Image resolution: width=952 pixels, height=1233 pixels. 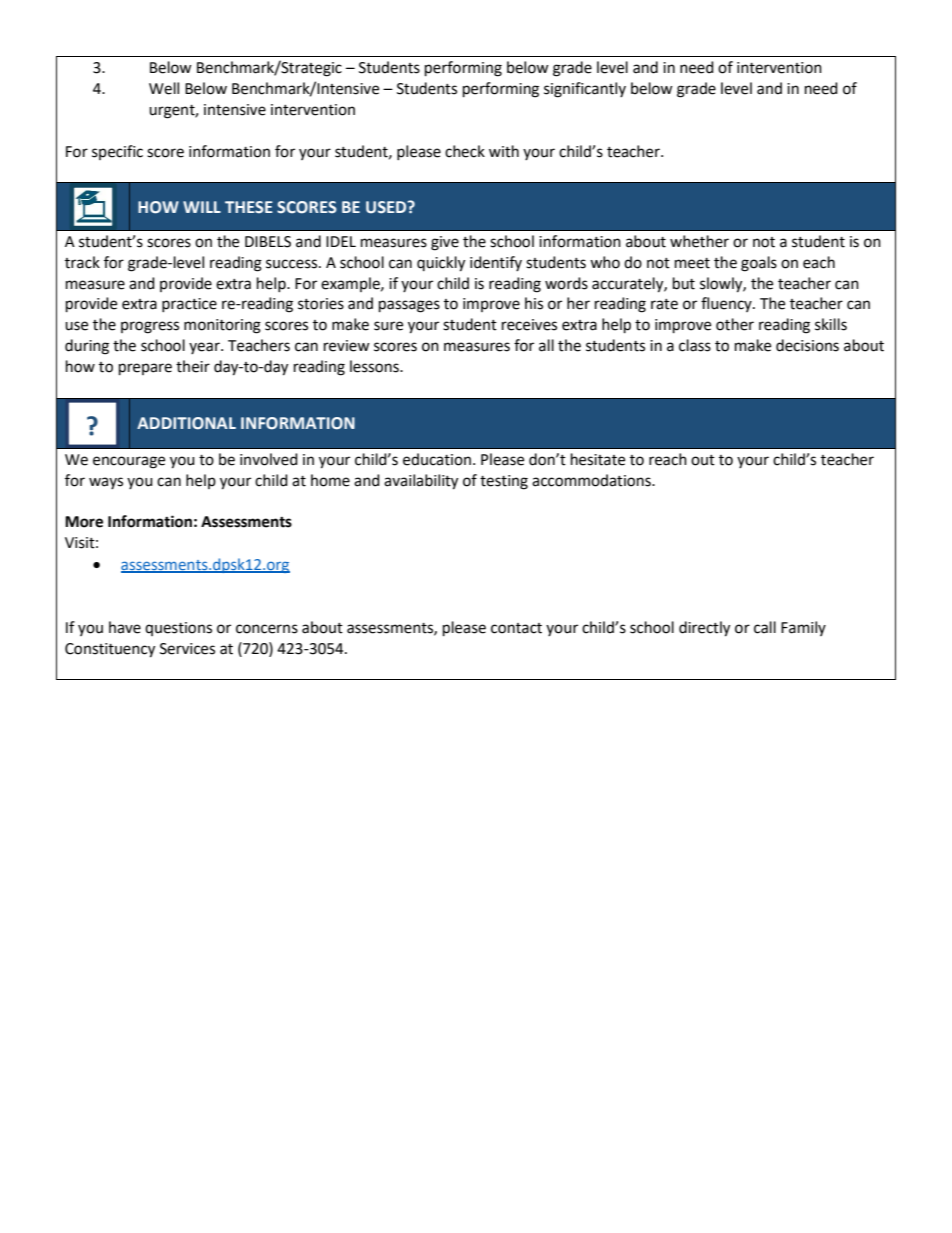 What do you see at coordinates (516, 628) in the image?
I see `contact` at bounding box center [516, 628].
